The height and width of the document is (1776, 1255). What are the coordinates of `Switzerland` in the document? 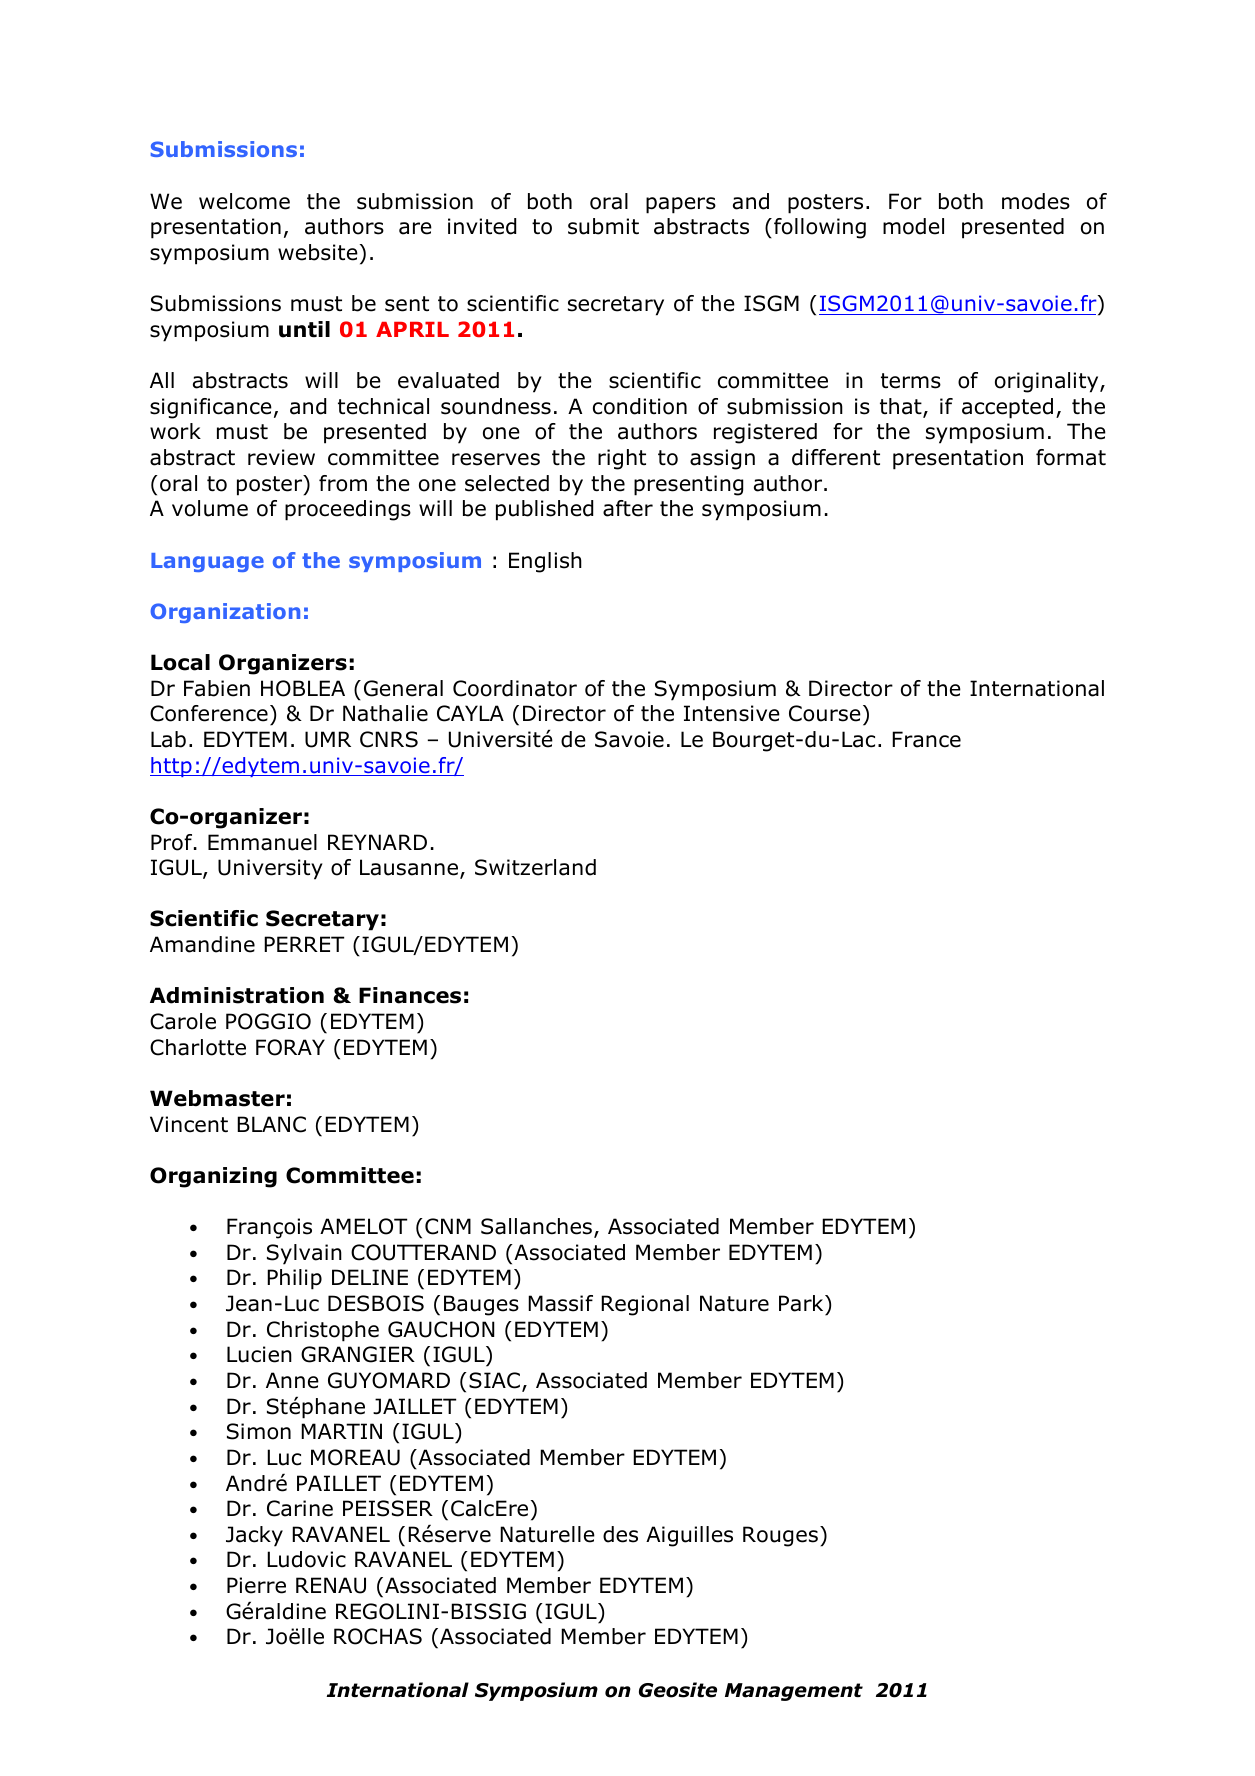 It's located at (535, 867).
